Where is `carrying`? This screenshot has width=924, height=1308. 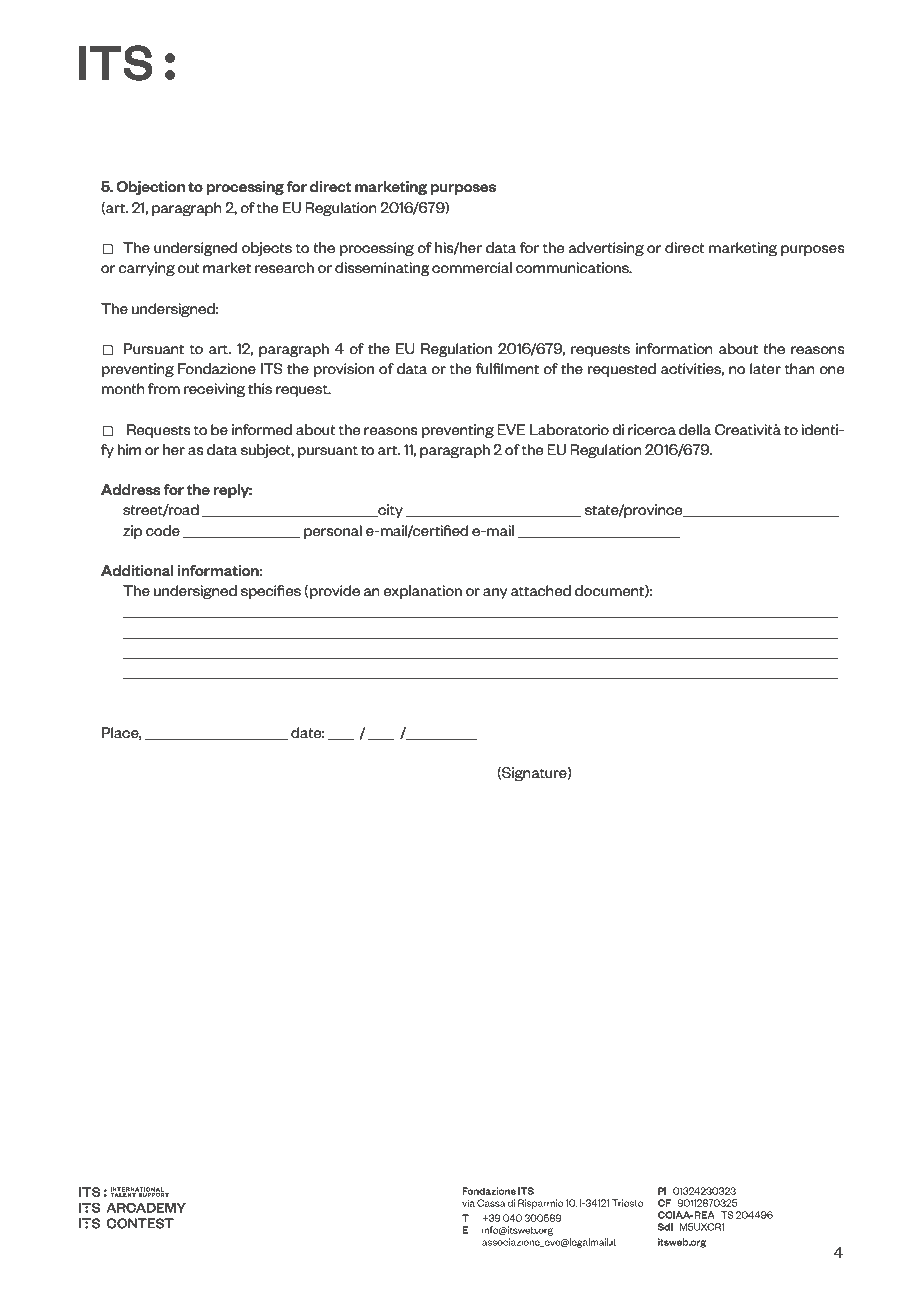
carrying is located at coordinates (146, 269).
